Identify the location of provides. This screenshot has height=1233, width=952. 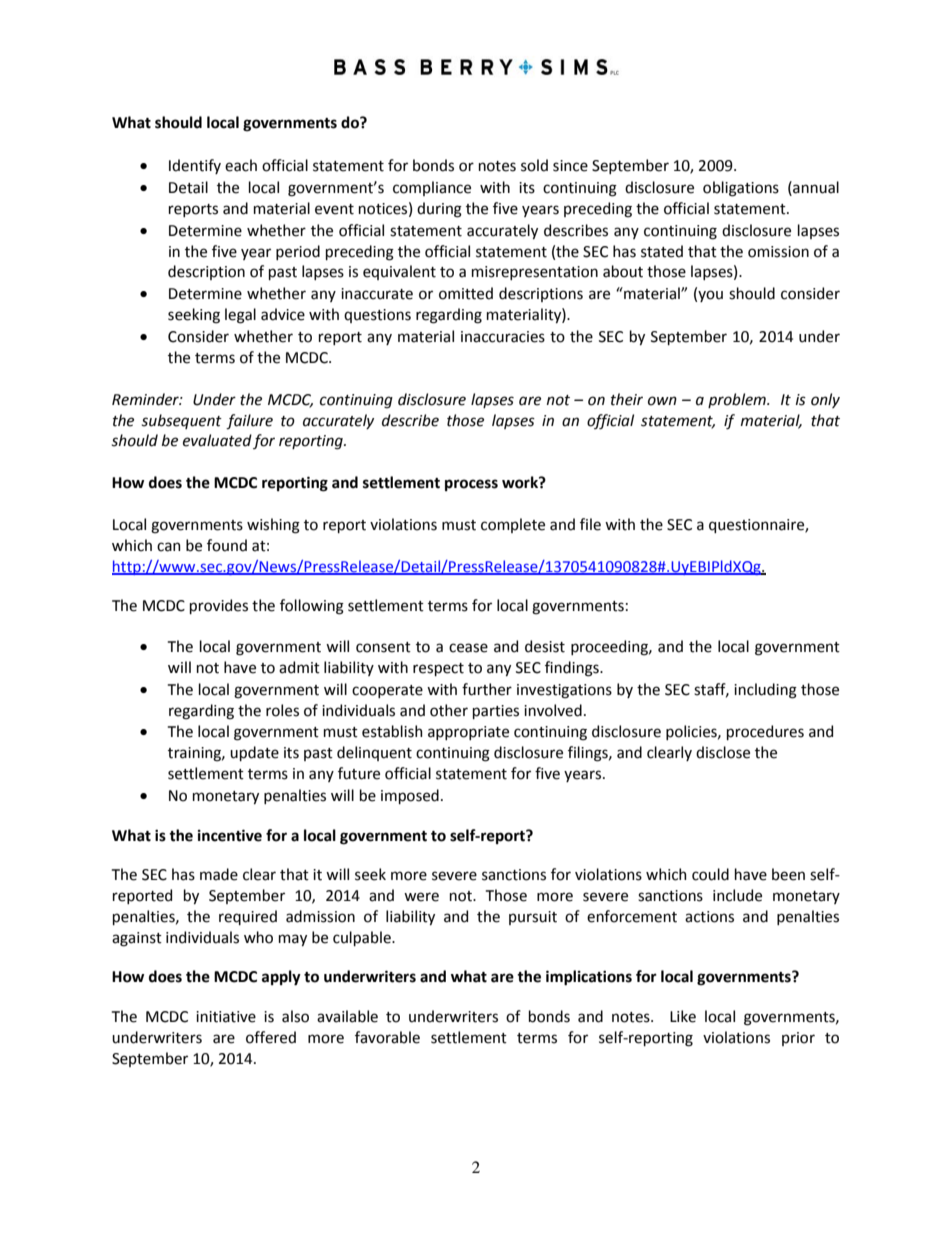
(219, 606).
